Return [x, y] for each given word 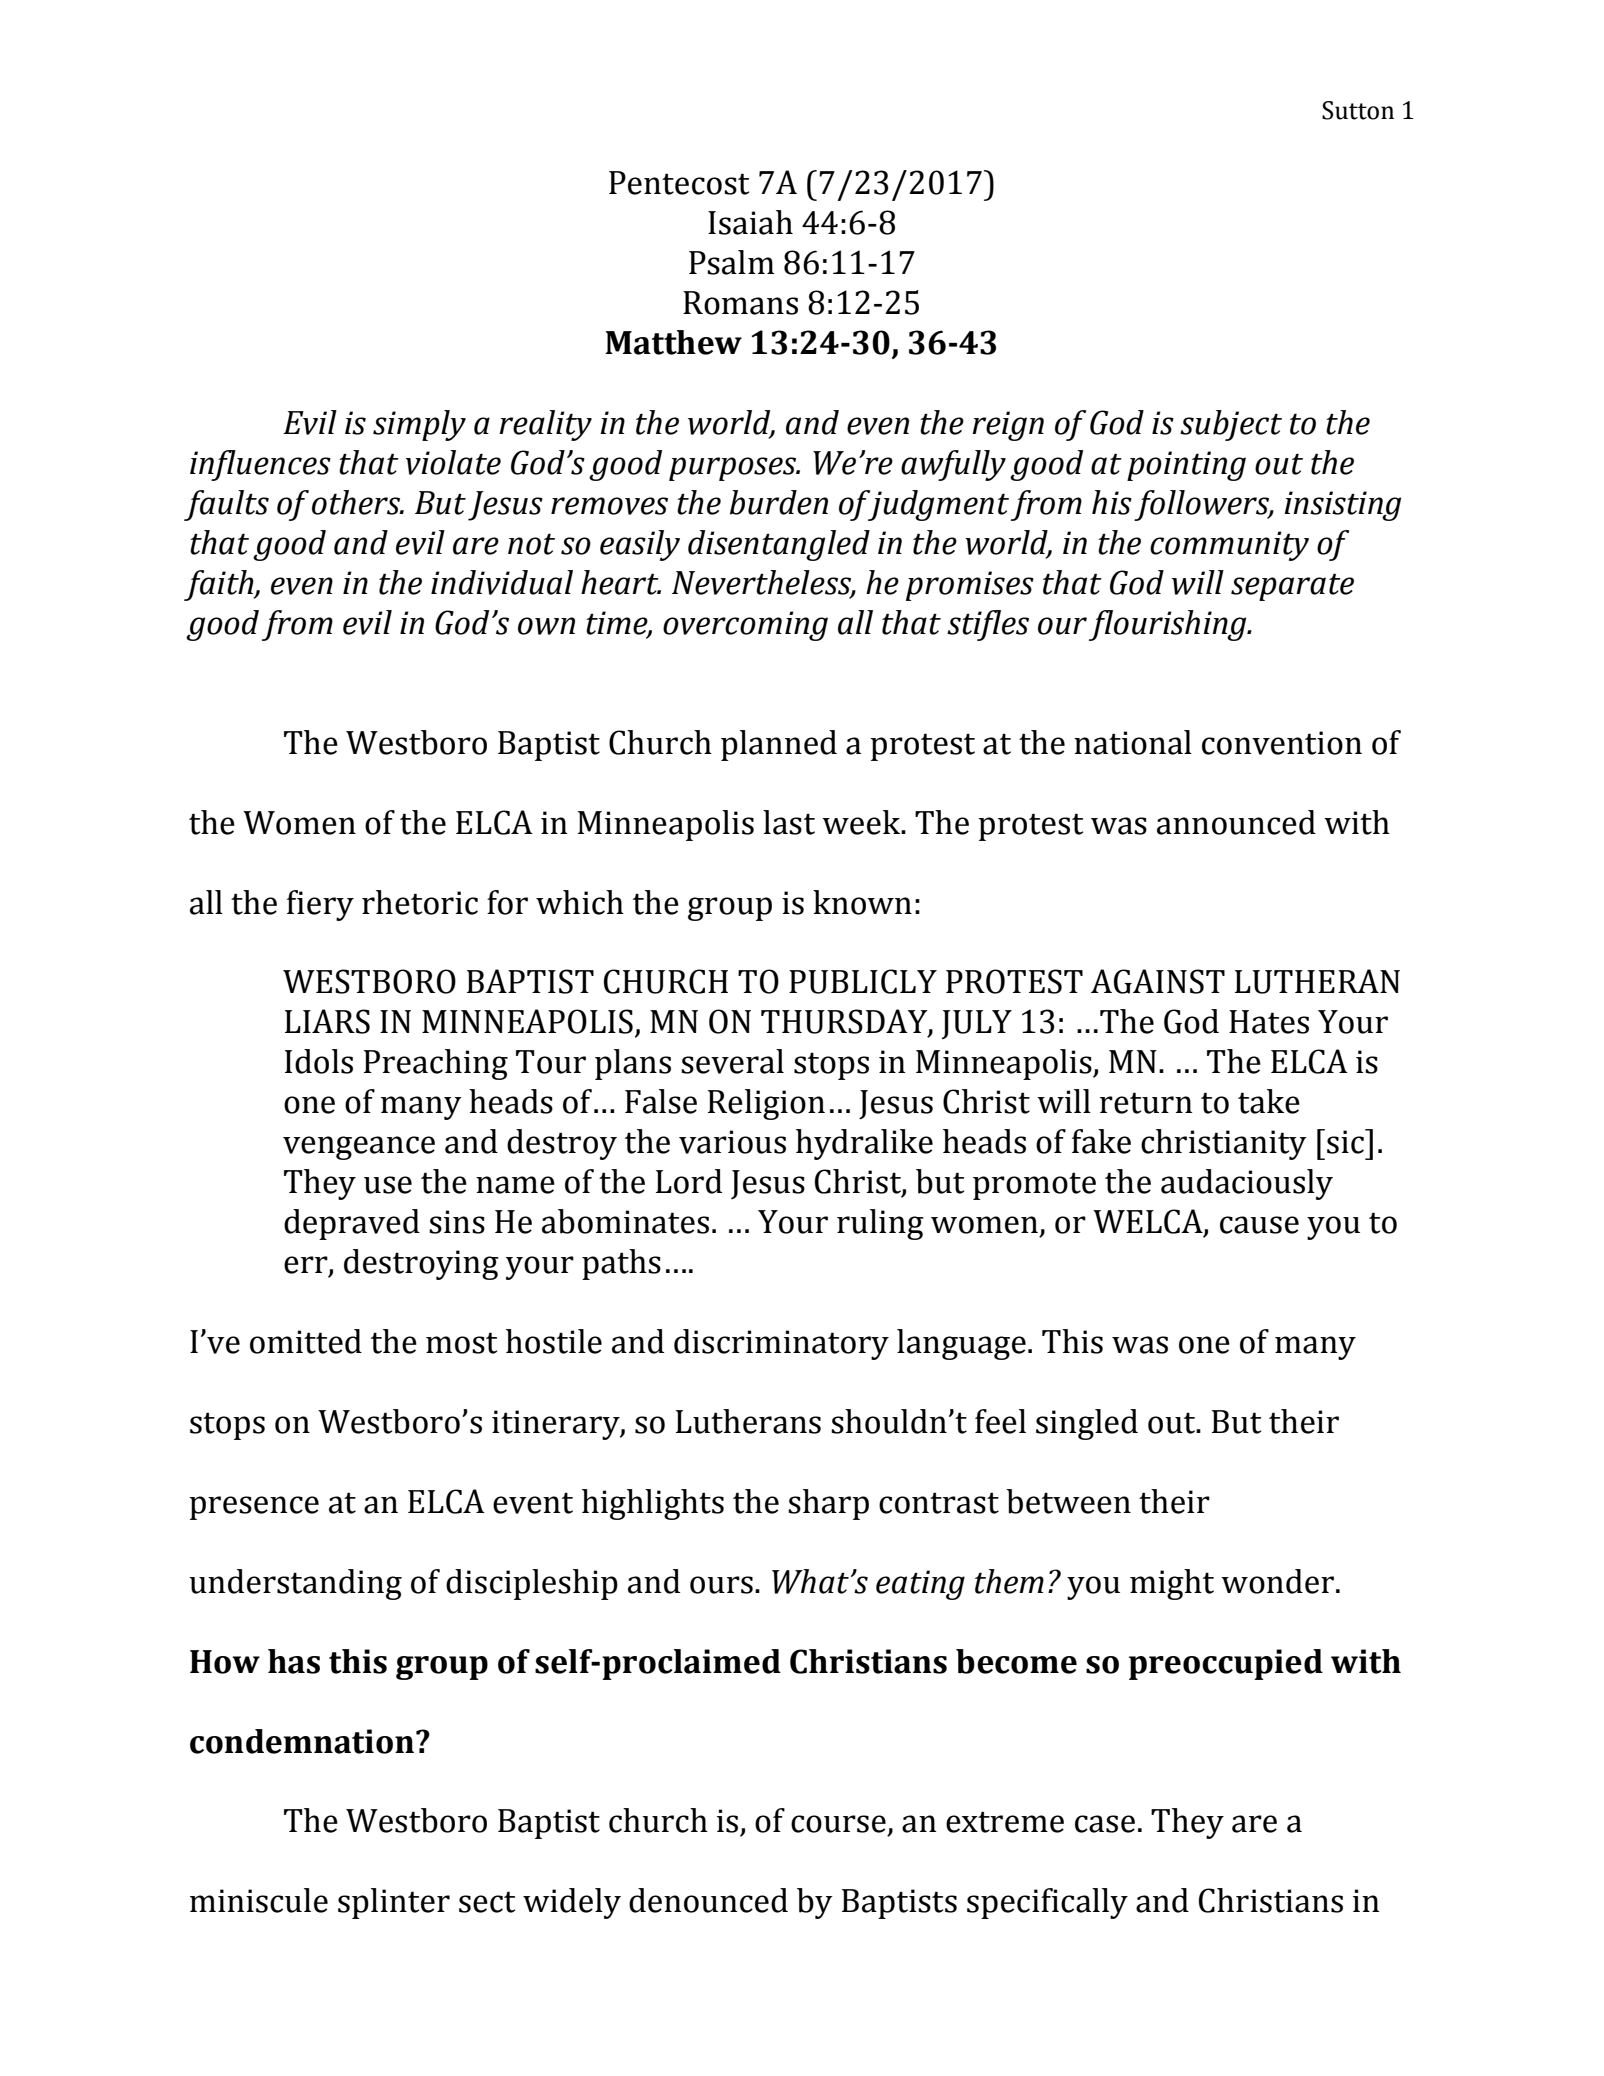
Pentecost [679, 183]
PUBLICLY [863, 981]
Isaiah [750, 222]
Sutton [1358, 110]
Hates [1269, 1022]
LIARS [327, 1021]
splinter [394, 1903]
